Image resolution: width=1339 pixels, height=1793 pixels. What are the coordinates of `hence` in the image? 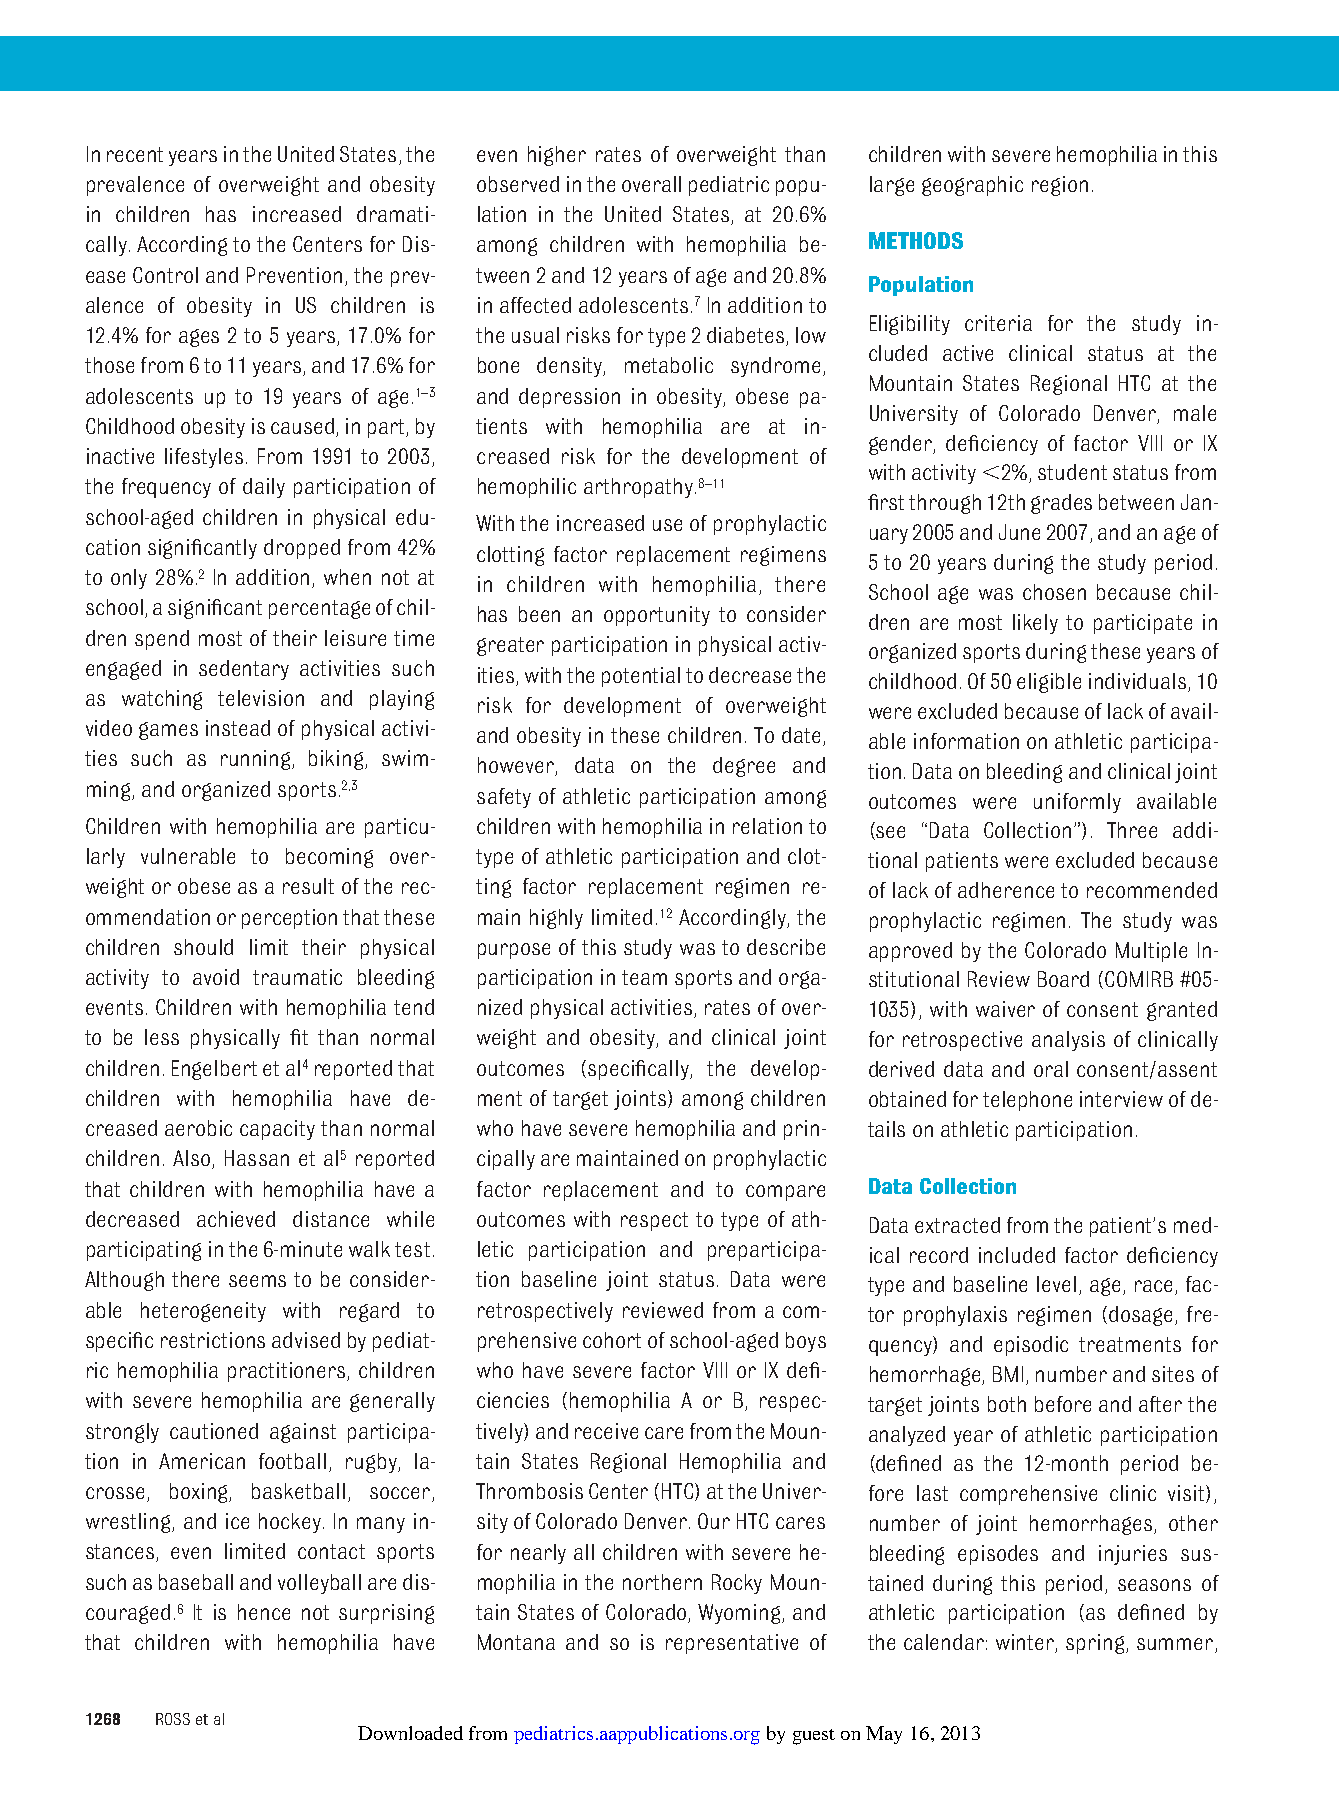 It's located at (264, 1612).
